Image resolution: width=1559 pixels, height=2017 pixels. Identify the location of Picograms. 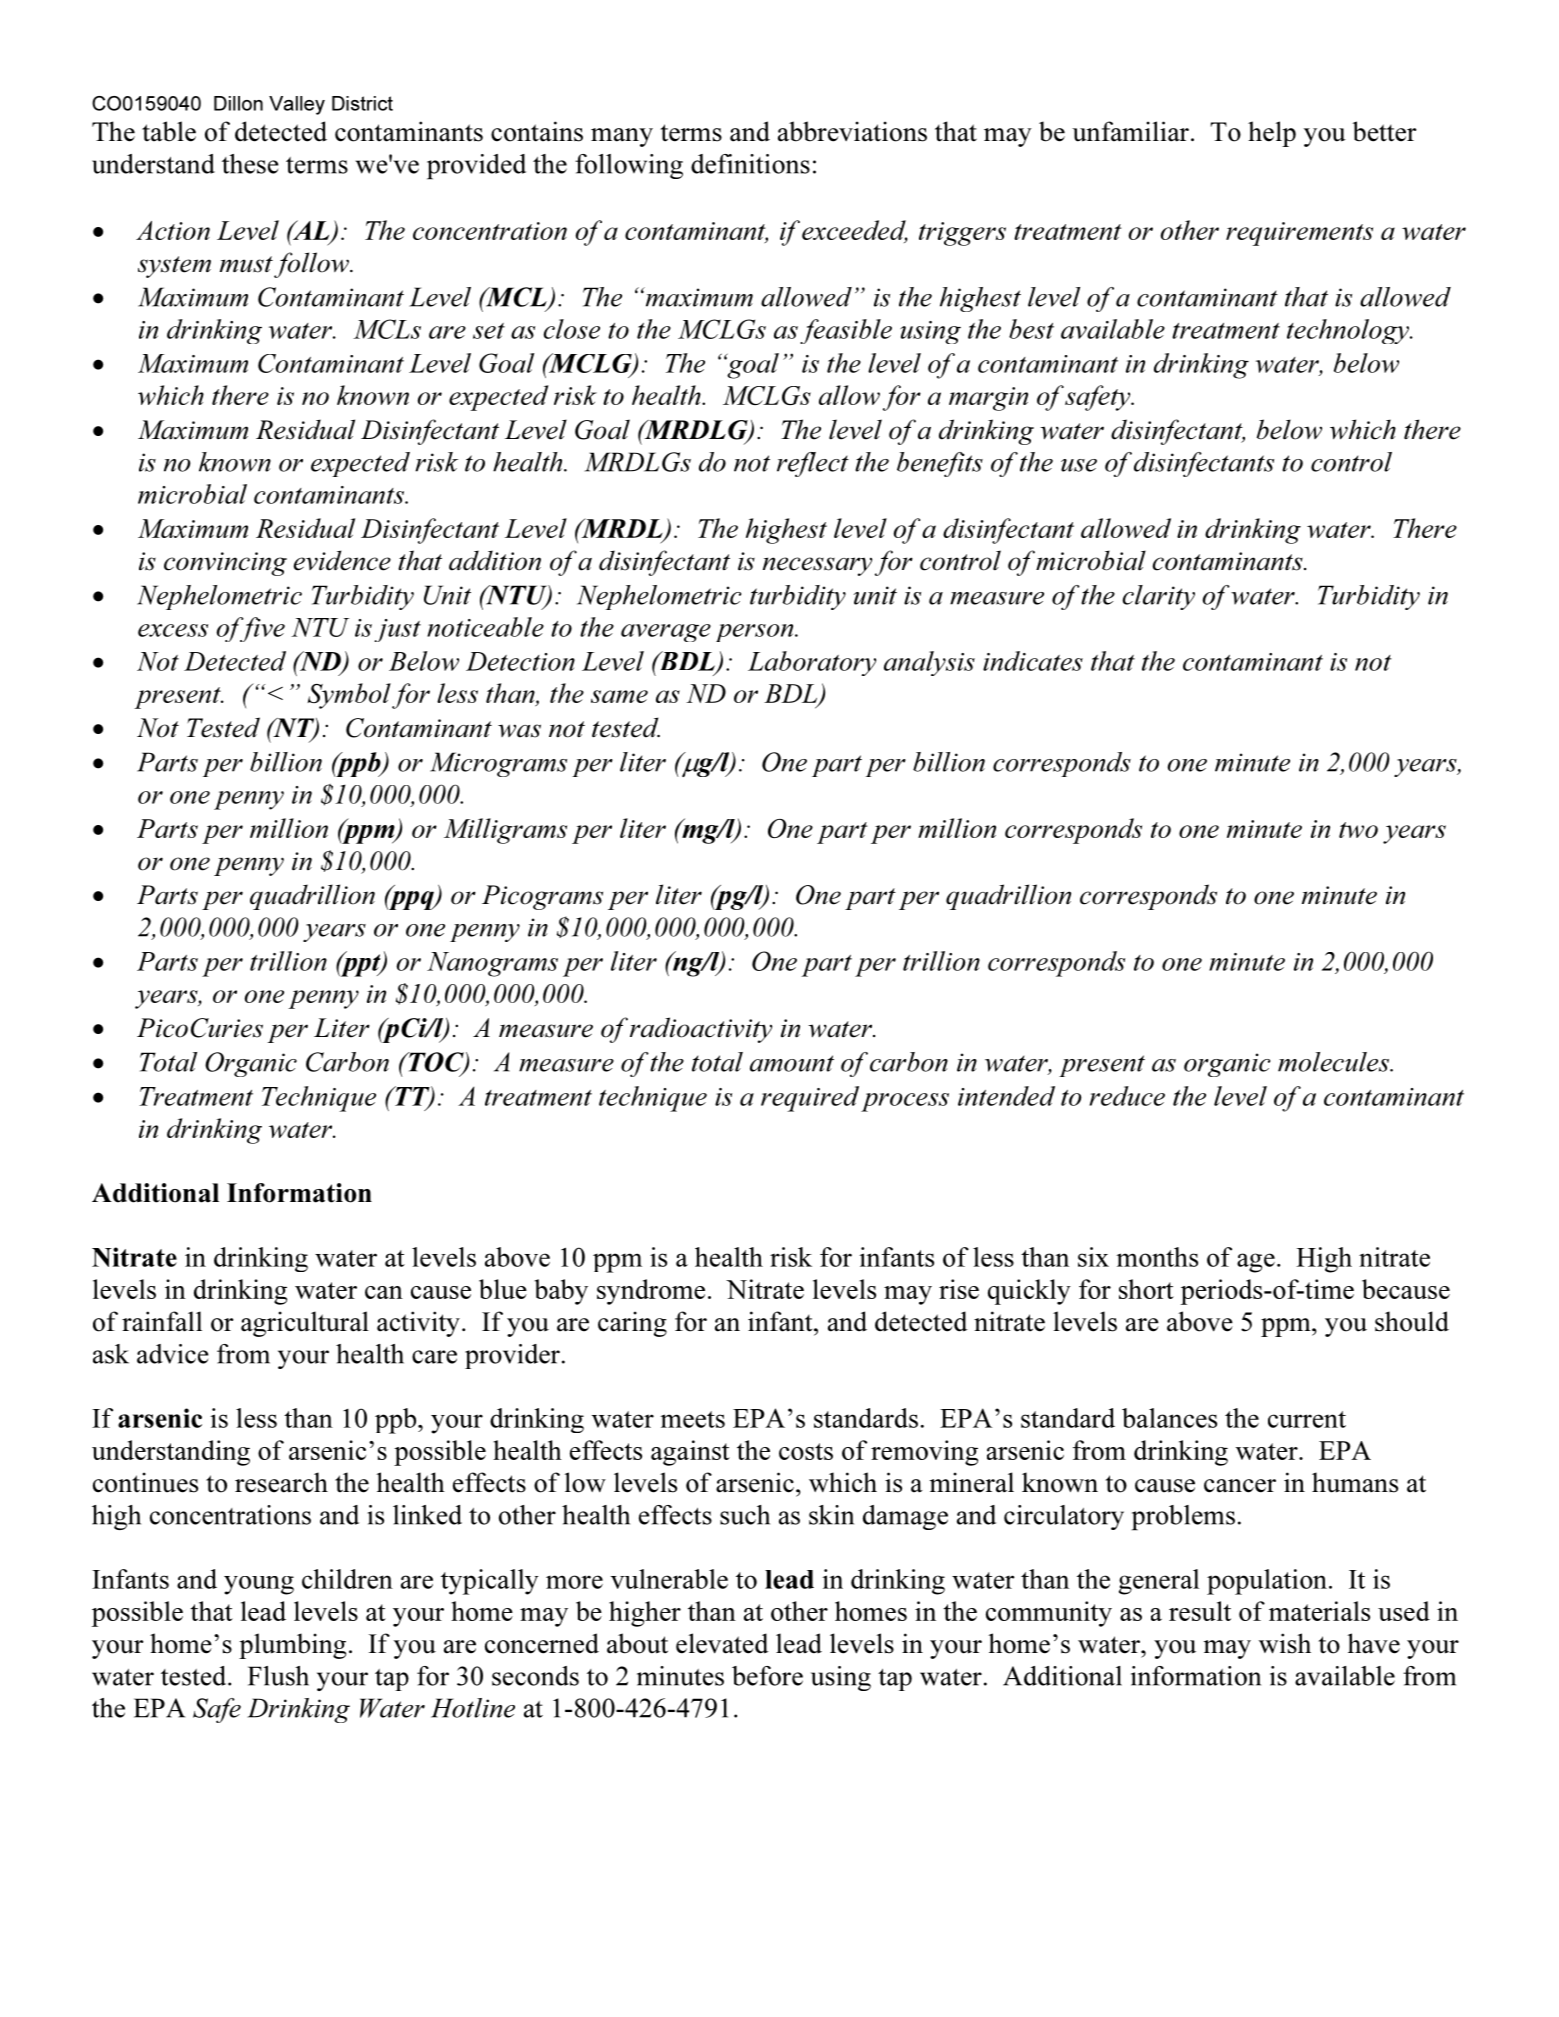
(542, 897).
